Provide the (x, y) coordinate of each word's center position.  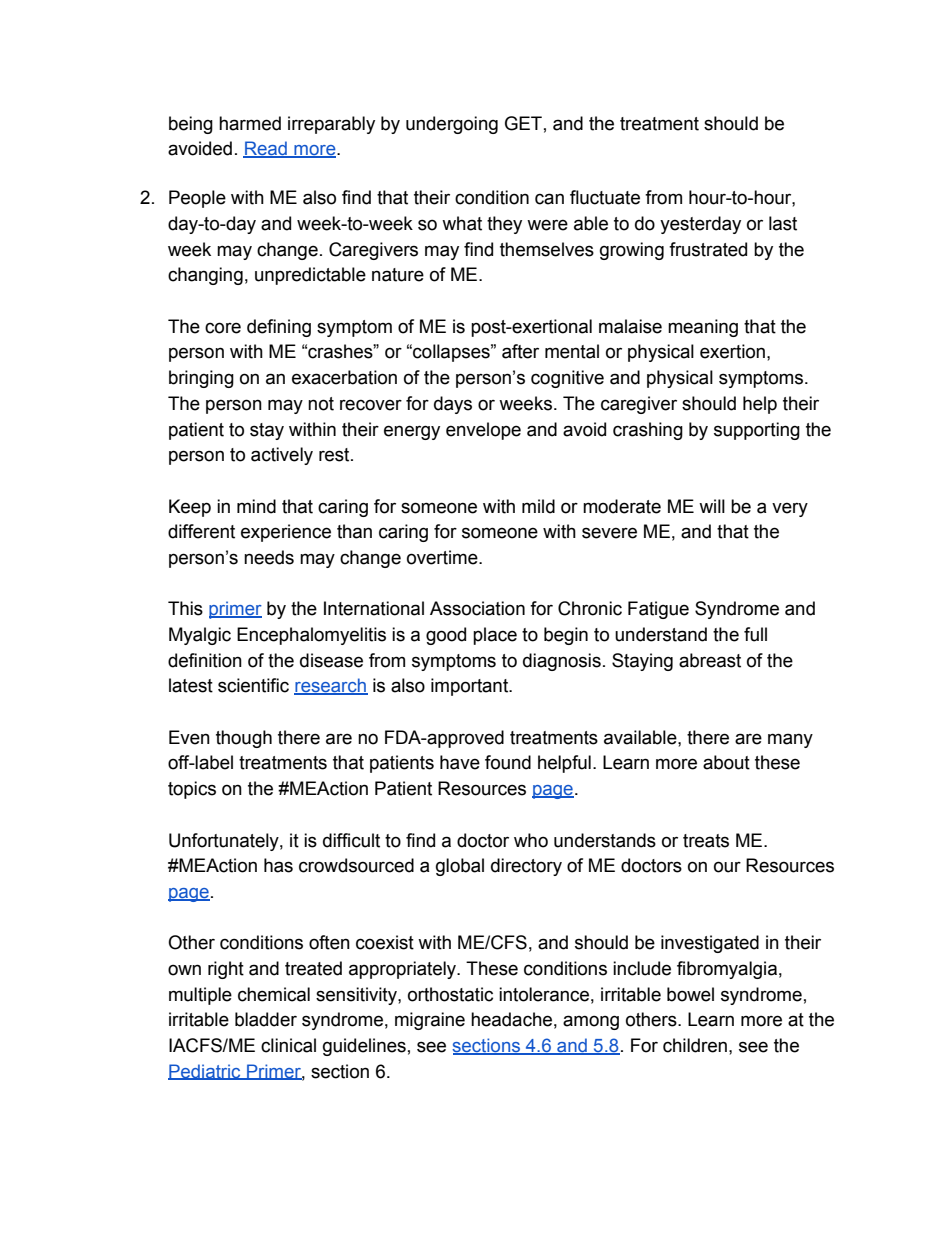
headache (511, 1019)
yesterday (700, 225)
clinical (288, 1045)
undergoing (452, 125)
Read (266, 149)
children (695, 1045)
